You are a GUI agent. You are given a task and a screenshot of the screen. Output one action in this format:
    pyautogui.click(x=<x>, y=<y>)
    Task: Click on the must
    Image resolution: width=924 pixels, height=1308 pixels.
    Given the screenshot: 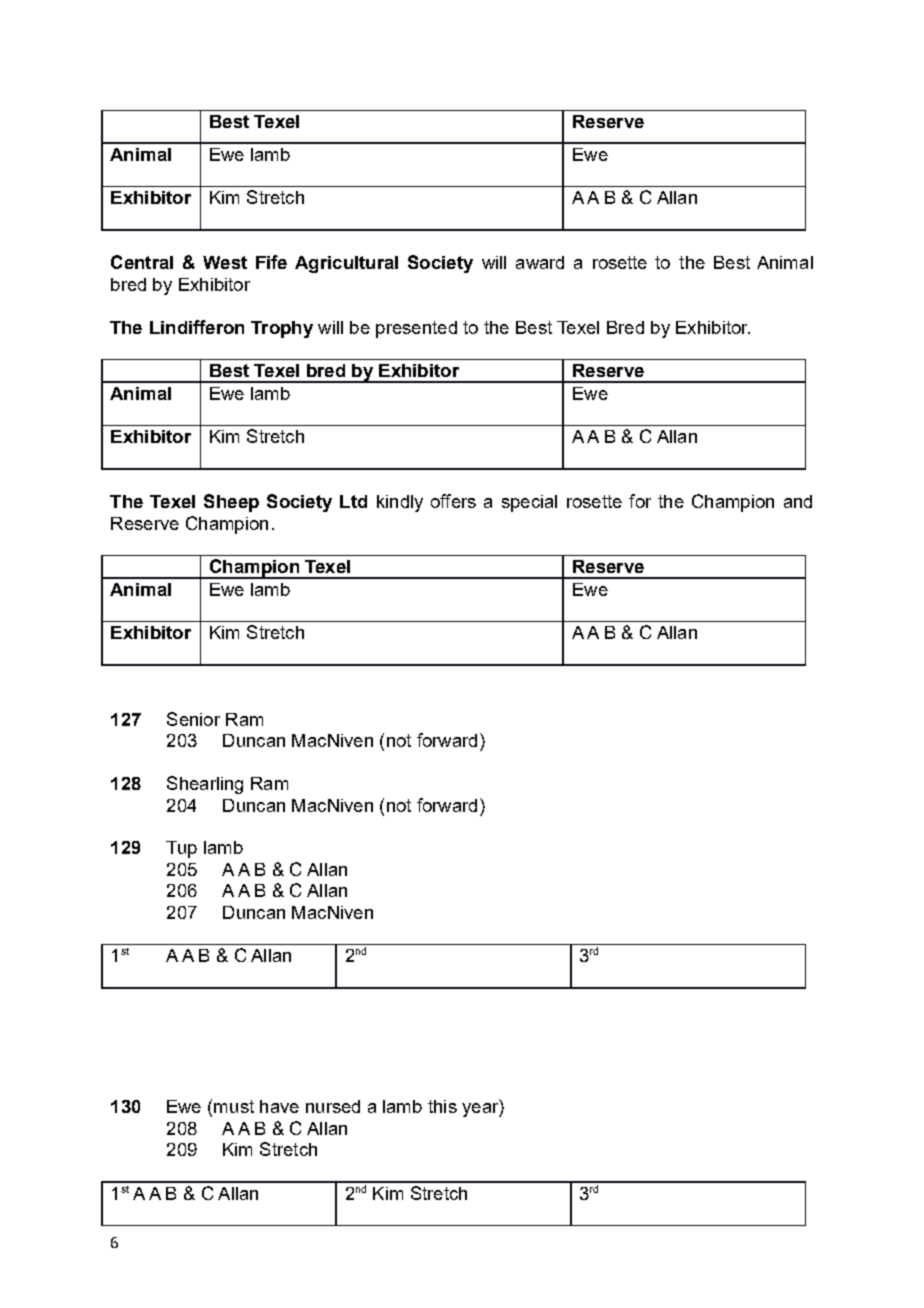 What is the action you would take?
    pyautogui.click(x=234, y=1106)
